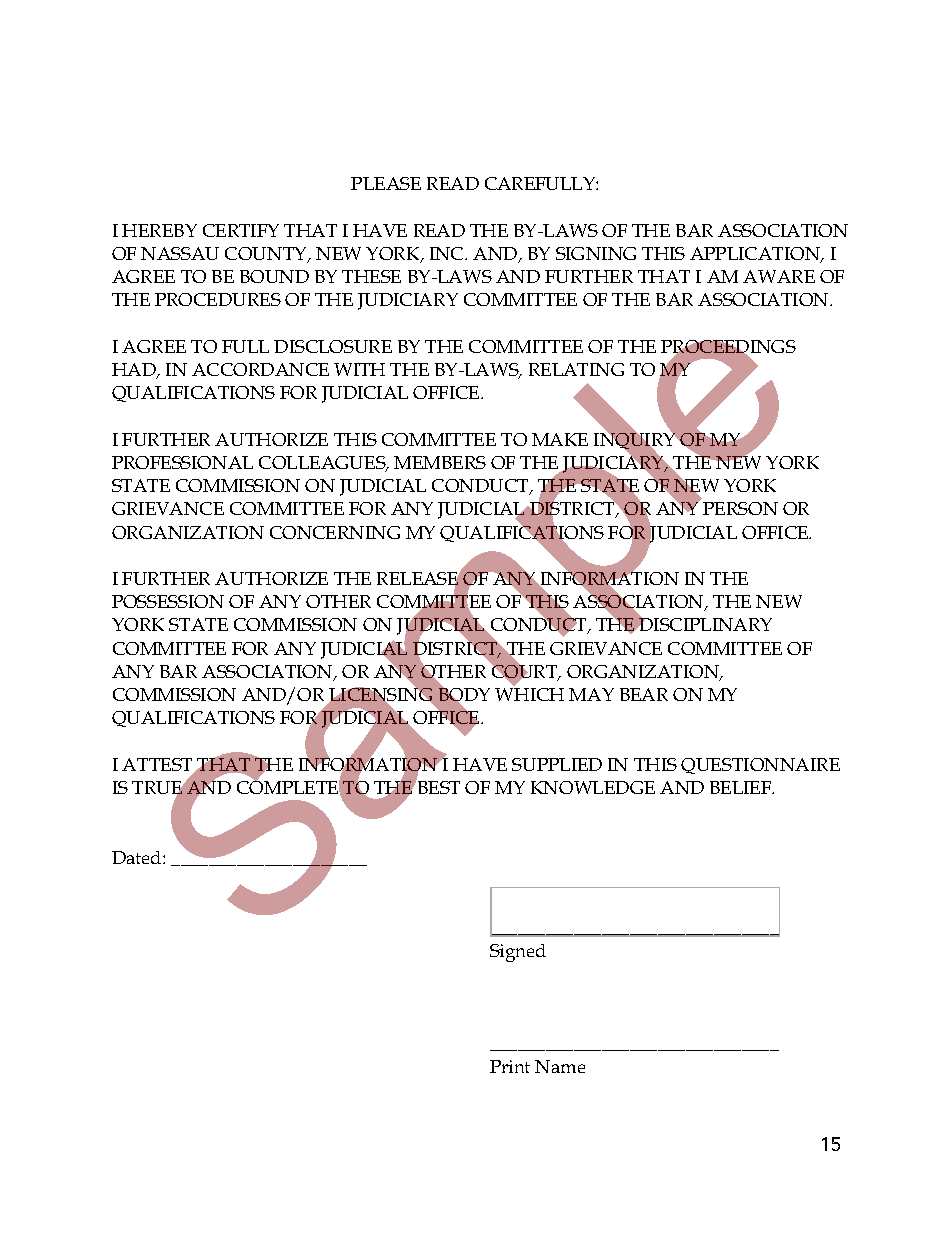  Describe the element at coordinates (448, 253) in the document. I see `INC` at that location.
